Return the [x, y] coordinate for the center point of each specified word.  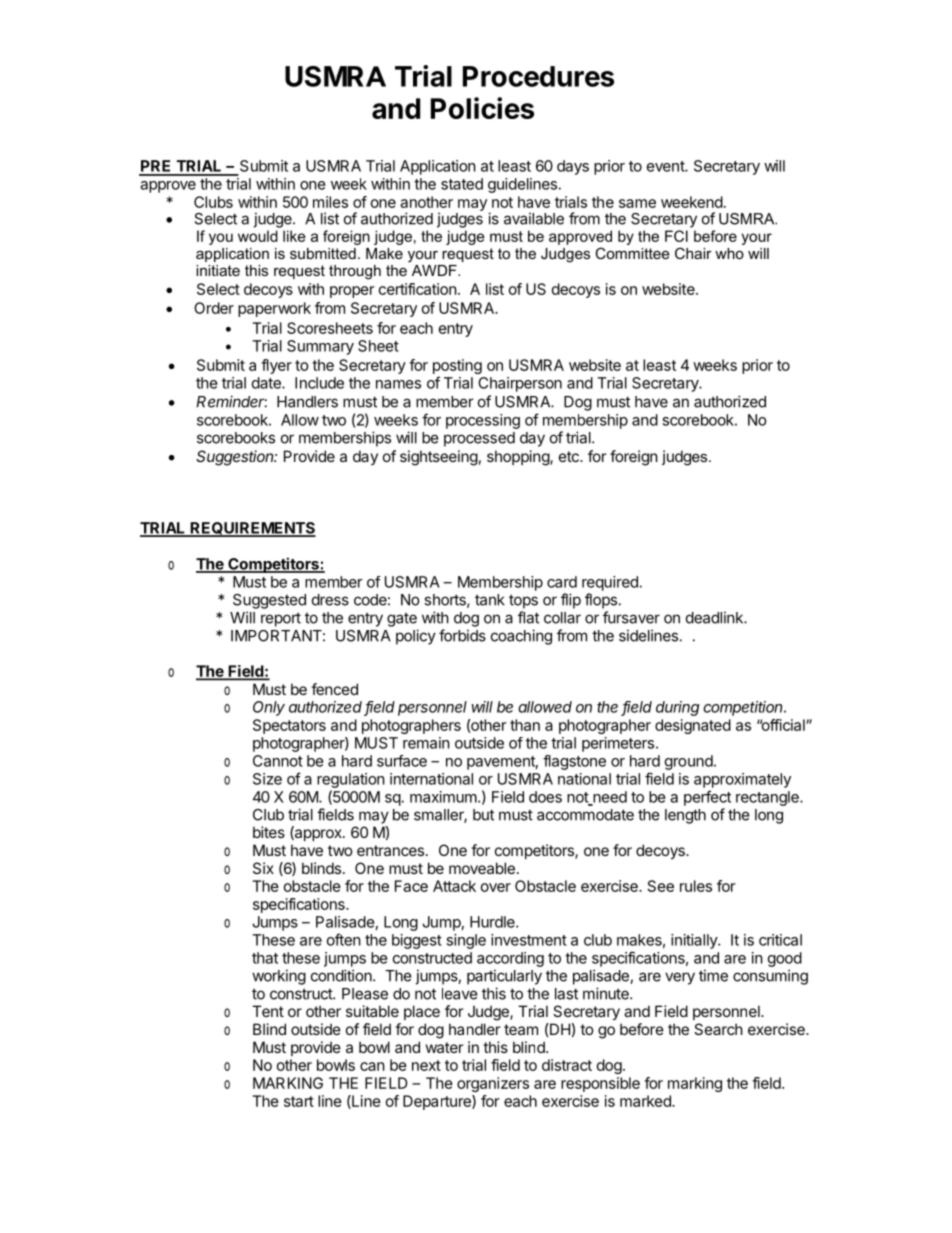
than [525, 725]
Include [319, 383]
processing [483, 421]
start [299, 1101]
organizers [493, 1084]
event [666, 166]
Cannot [278, 761]
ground [689, 762]
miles [330, 202]
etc [570, 456]
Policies [482, 108]
